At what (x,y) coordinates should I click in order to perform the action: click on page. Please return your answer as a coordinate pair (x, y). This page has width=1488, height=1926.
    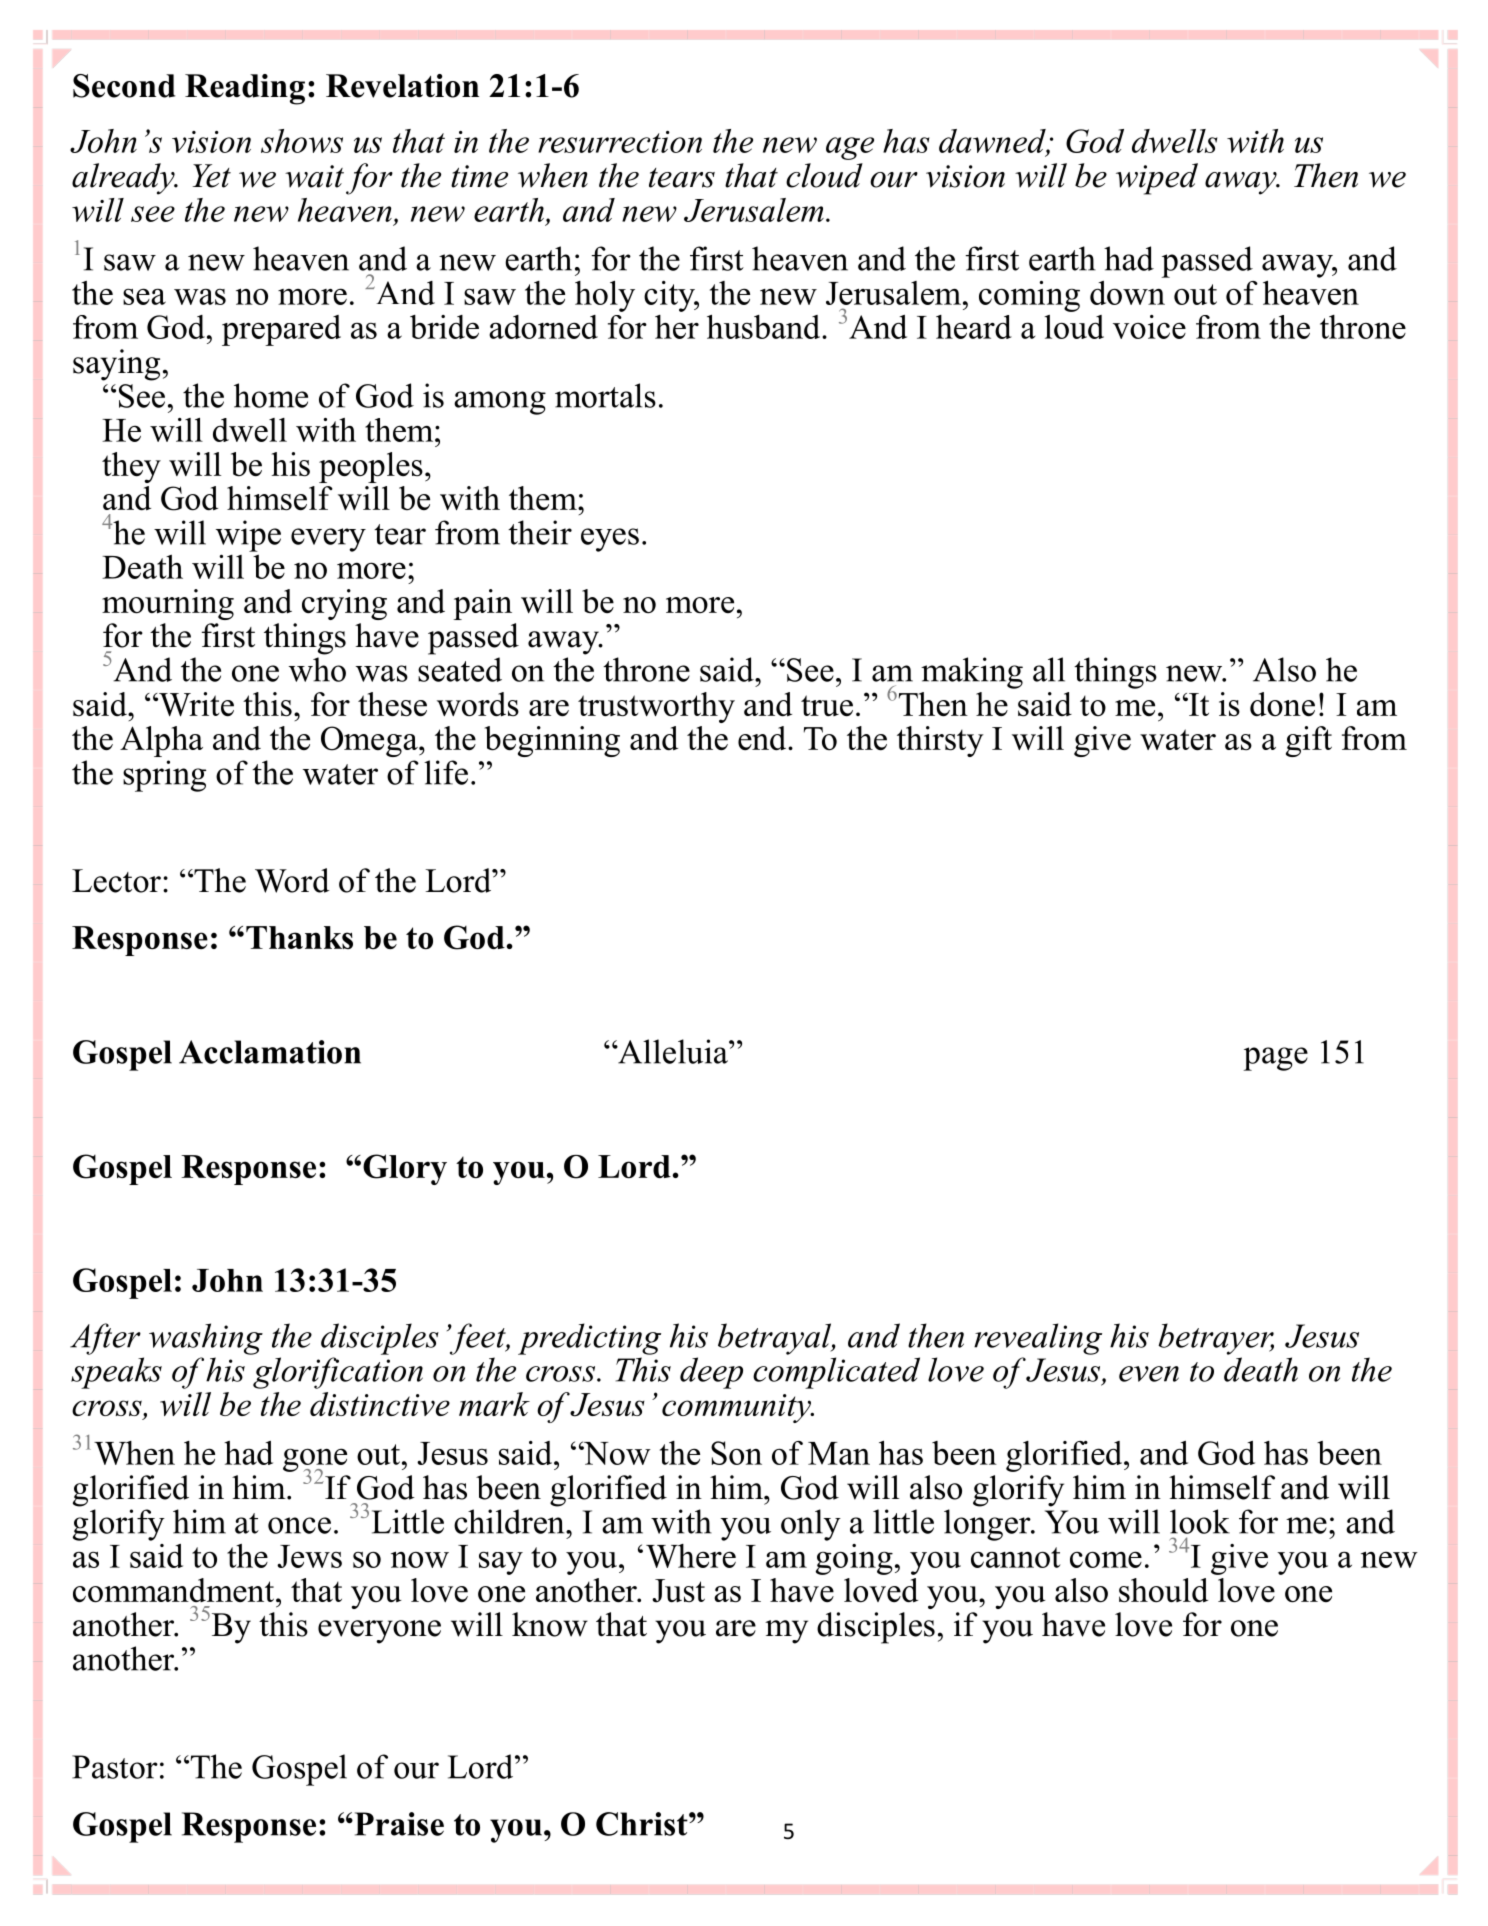
    Looking at the image, I should click on (1275, 1059).
